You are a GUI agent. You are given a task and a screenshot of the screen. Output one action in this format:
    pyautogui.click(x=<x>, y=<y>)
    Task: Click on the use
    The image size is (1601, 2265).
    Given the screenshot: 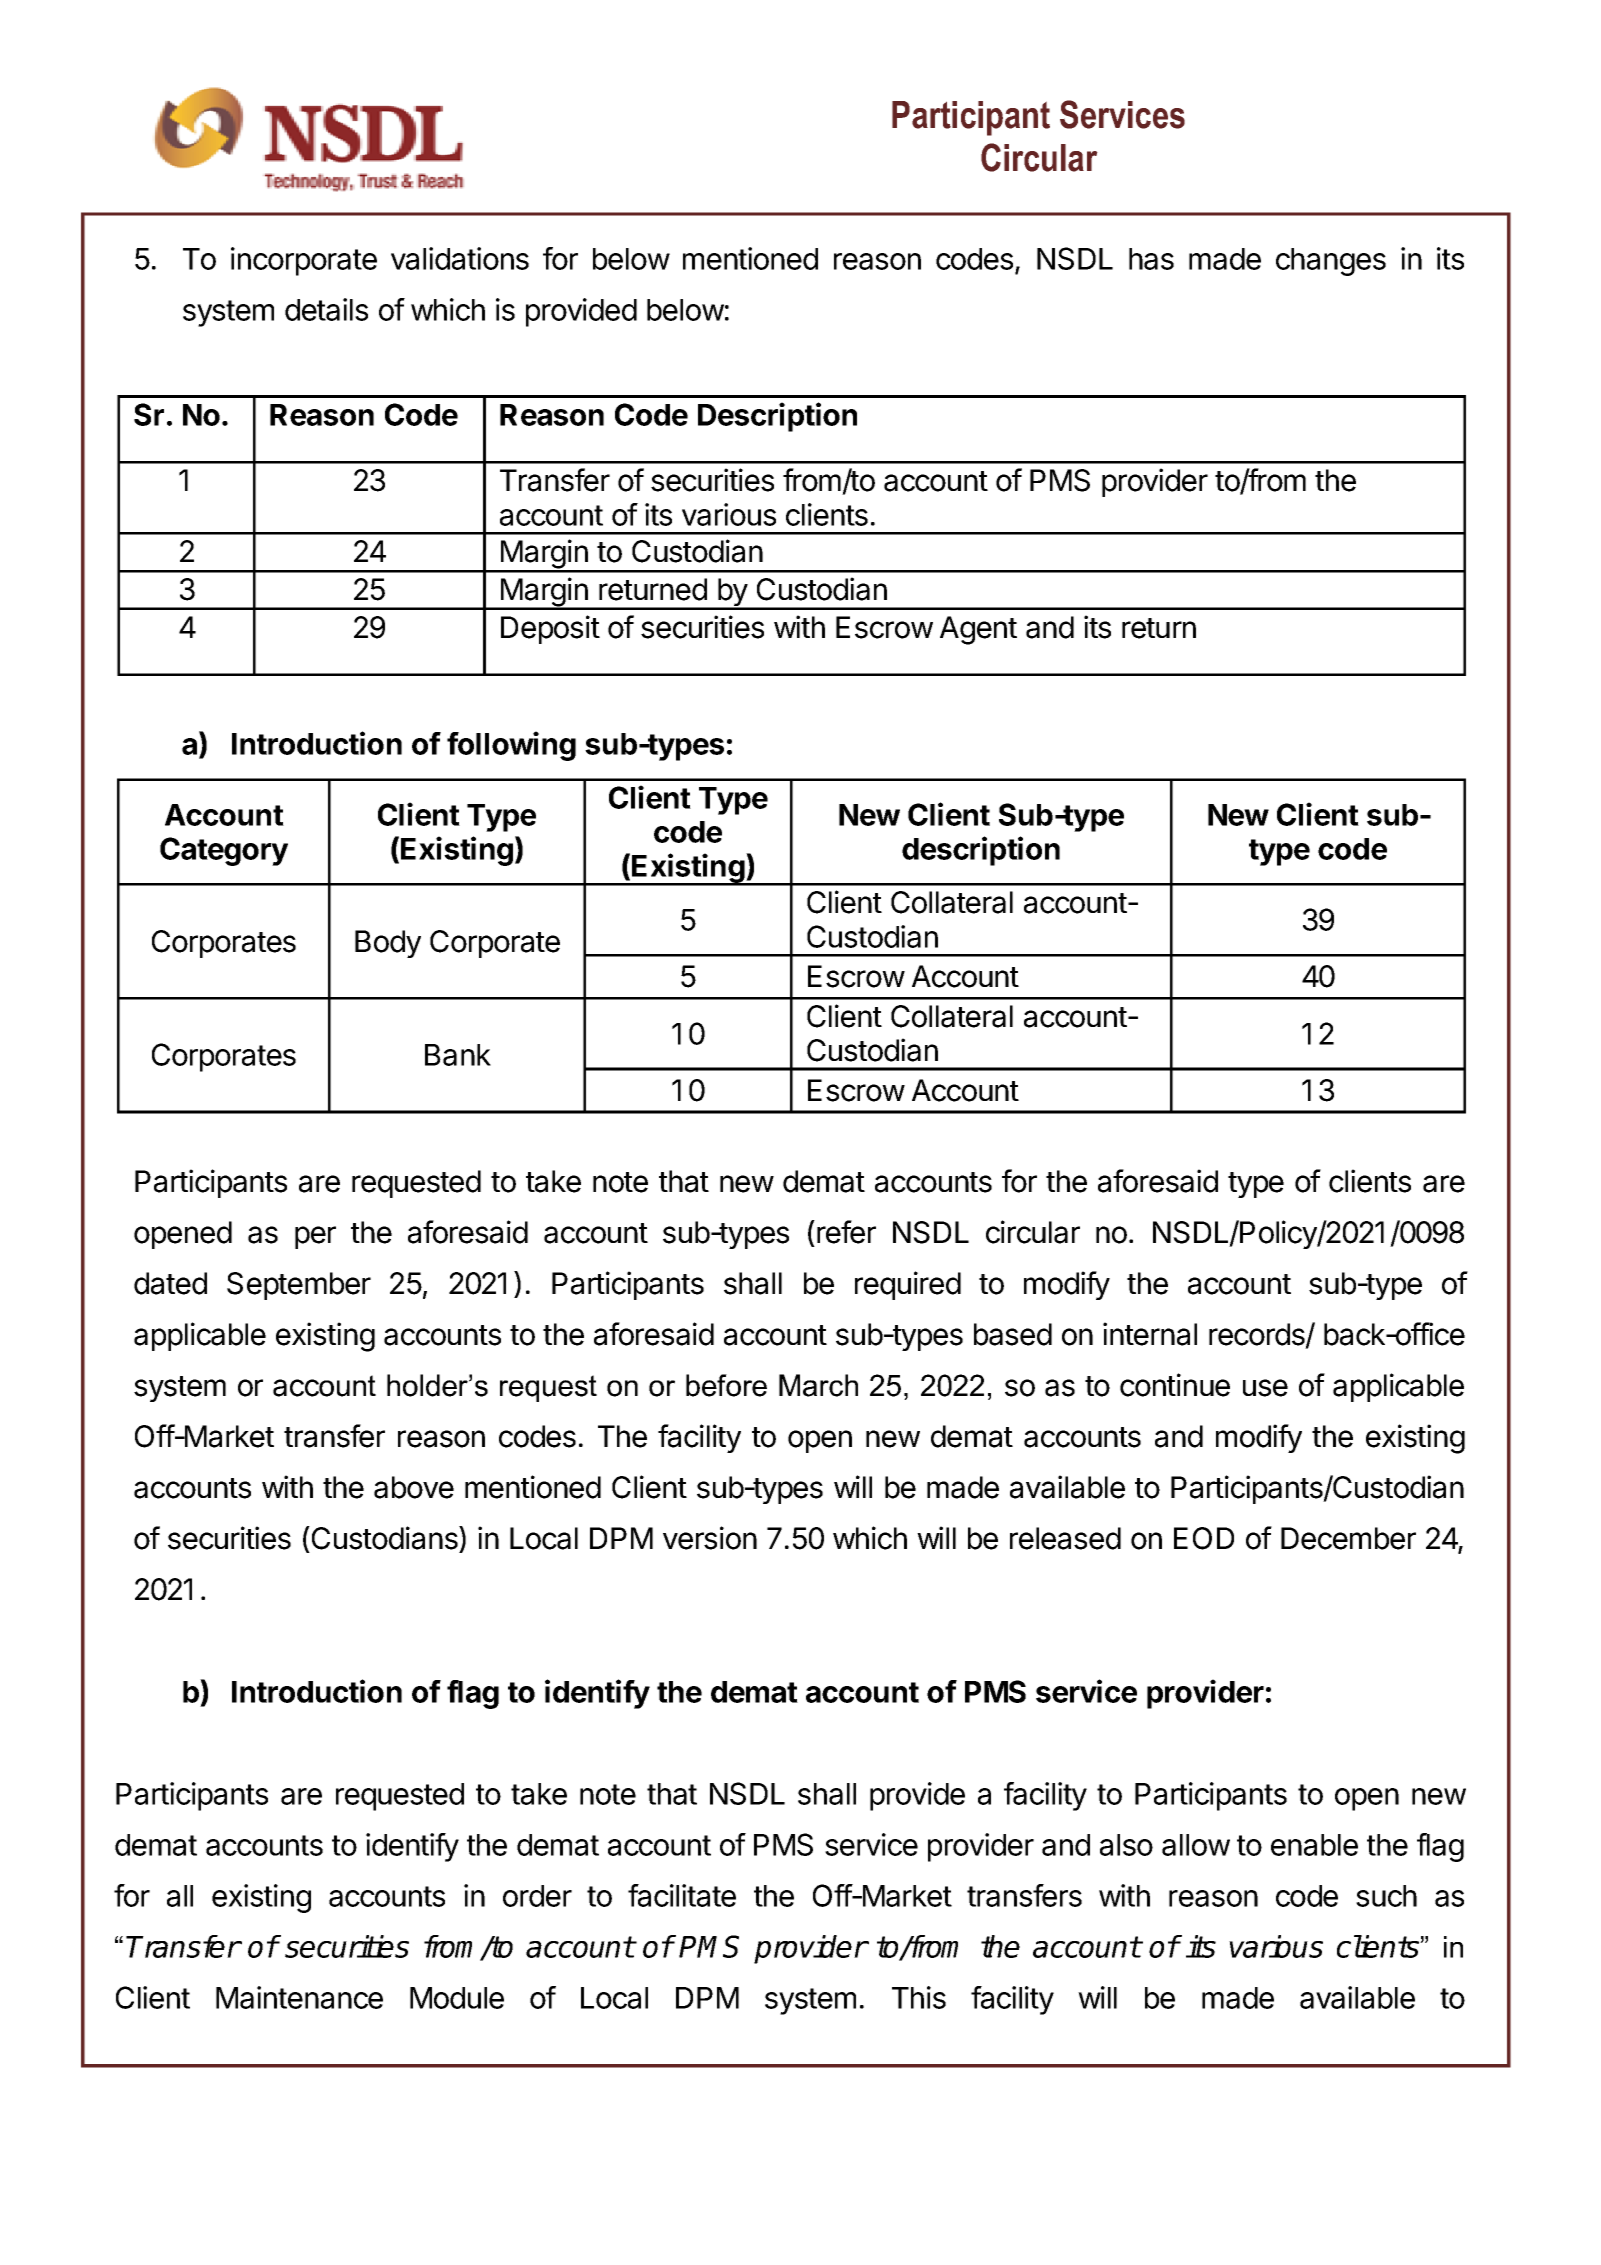 What is the action you would take?
    pyautogui.click(x=1265, y=1388)
